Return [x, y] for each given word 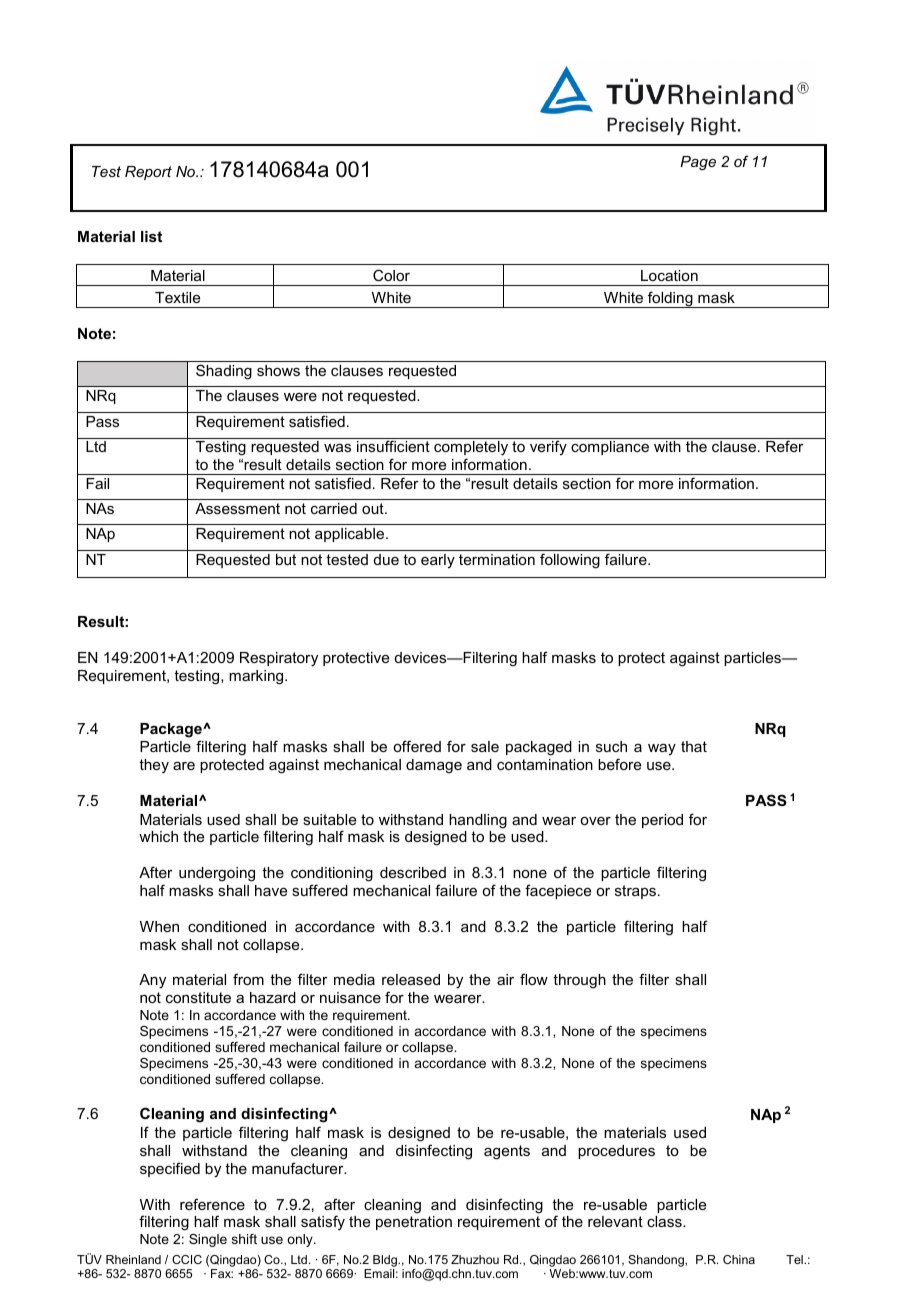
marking [257, 677]
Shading [224, 372]
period [662, 821]
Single [208, 1240]
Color [391, 275]
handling [478, 821]
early [438, 561]
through [579, 981]
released [411, 979]
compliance [610, 448]
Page [698, 163]
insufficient [393, 446]
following [570, 561]
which [158, 836]
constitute [198, 997]
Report [148, 173]
